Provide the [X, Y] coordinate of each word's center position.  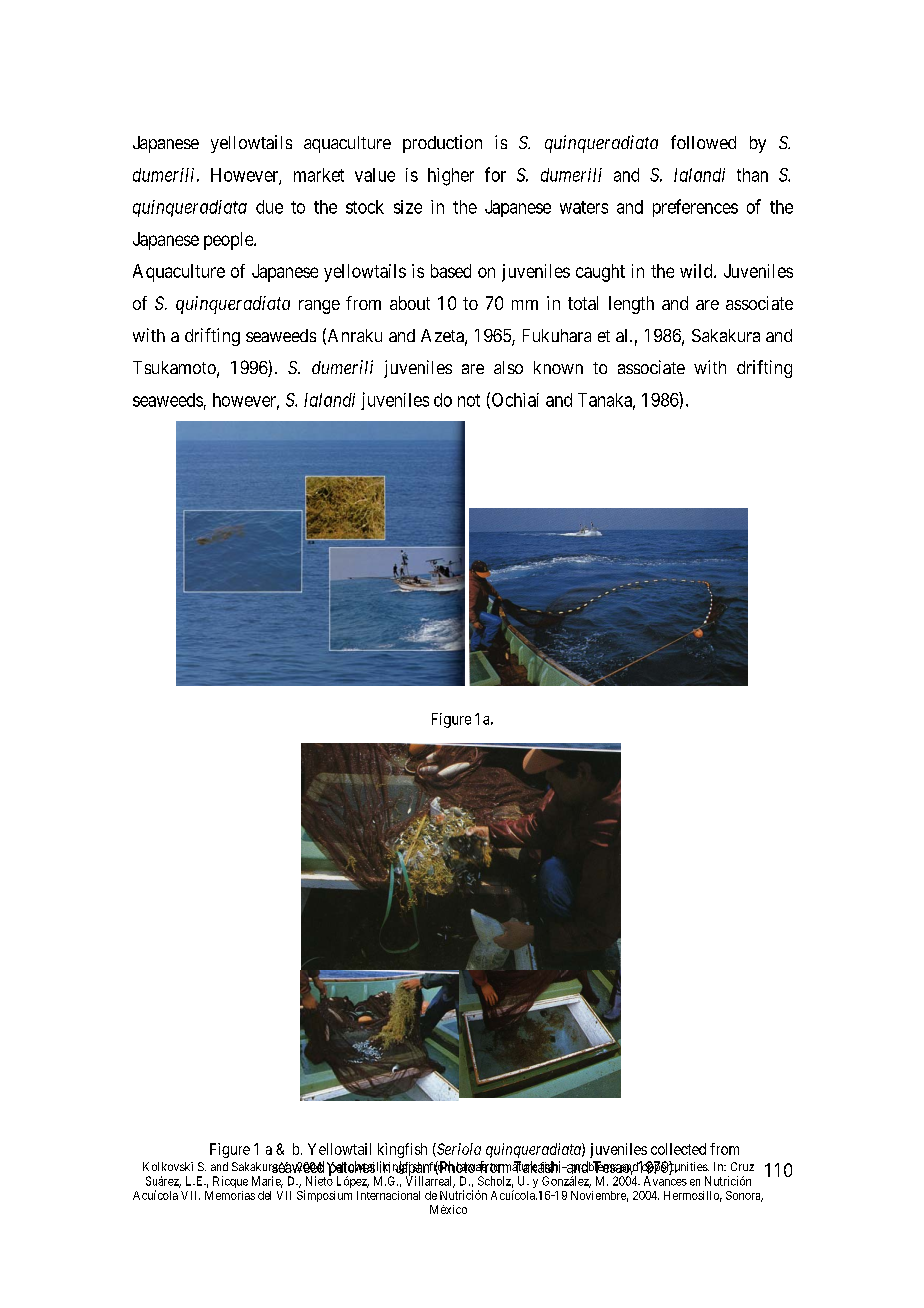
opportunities [674, 1168]
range [319, 307]
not [469, 400]
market [319, 175]
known [558, 367]
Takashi [538, 1167]
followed [703, 142]
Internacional [388, 1195]
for [495, 174]
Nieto [319, 1180]
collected [678, 1149]
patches [351, 1170]
